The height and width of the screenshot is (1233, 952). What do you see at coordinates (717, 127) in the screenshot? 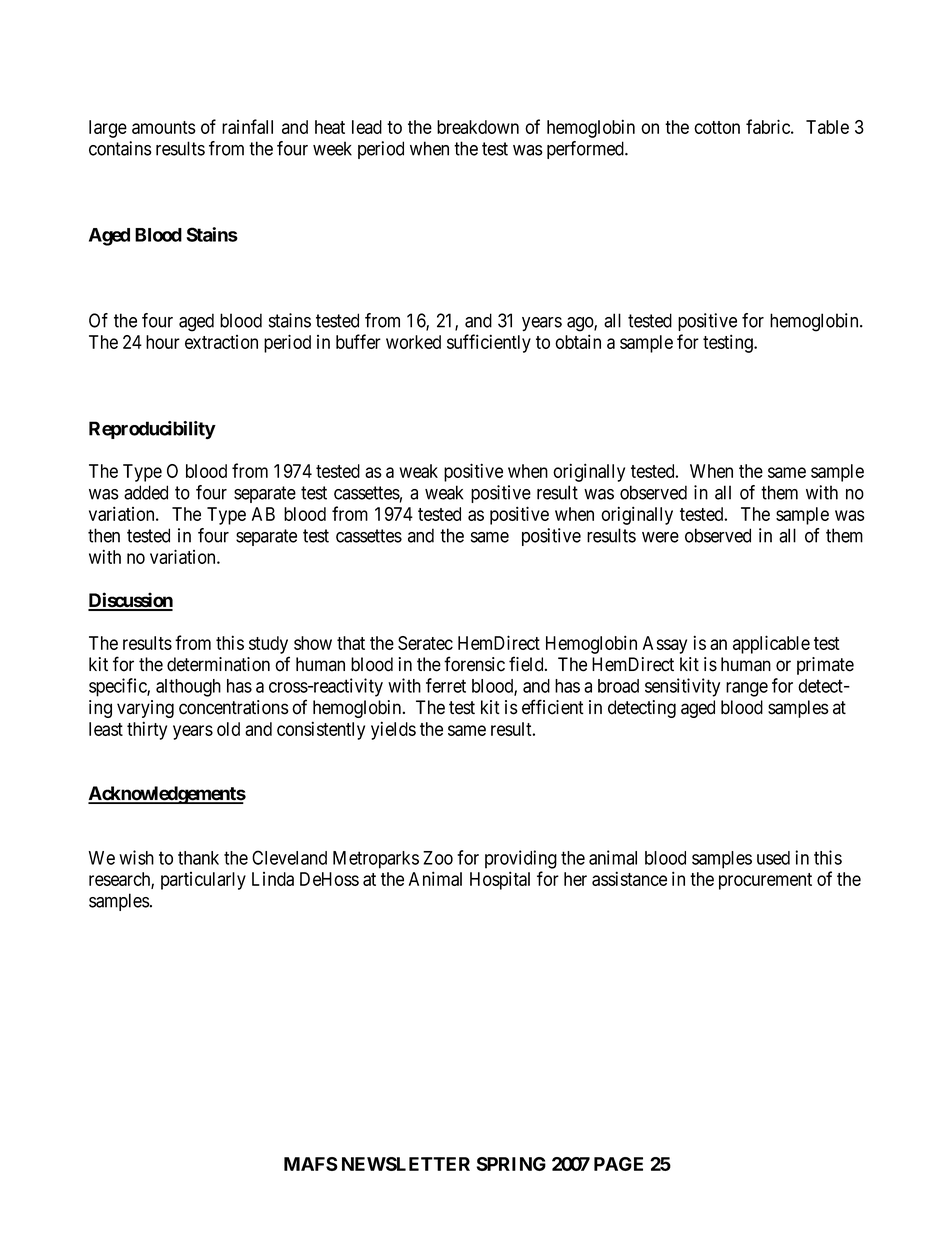
I see `cotton` at bounding box center [717, 127].
